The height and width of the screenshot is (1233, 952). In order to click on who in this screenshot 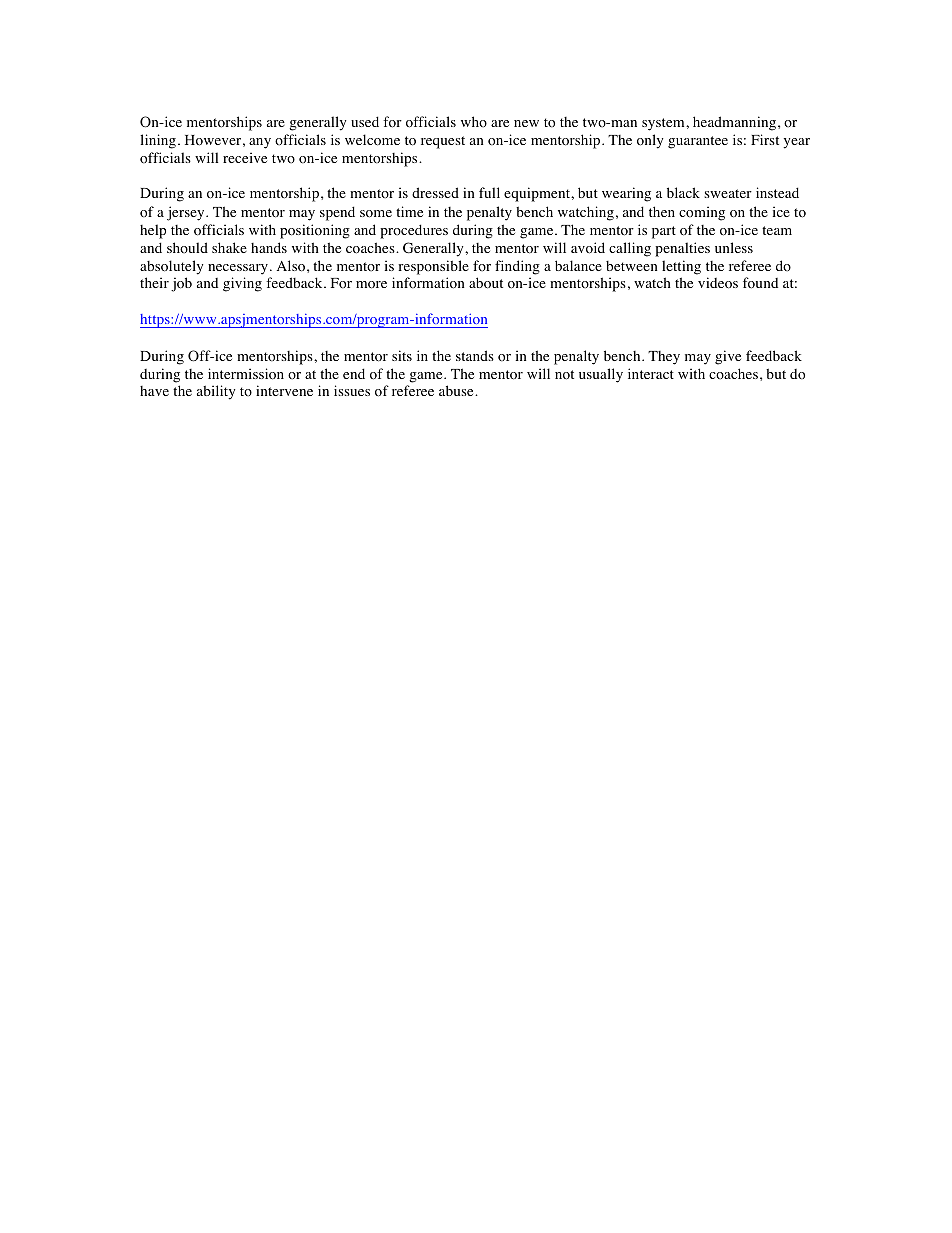, I will do `click(474, 121)`.
